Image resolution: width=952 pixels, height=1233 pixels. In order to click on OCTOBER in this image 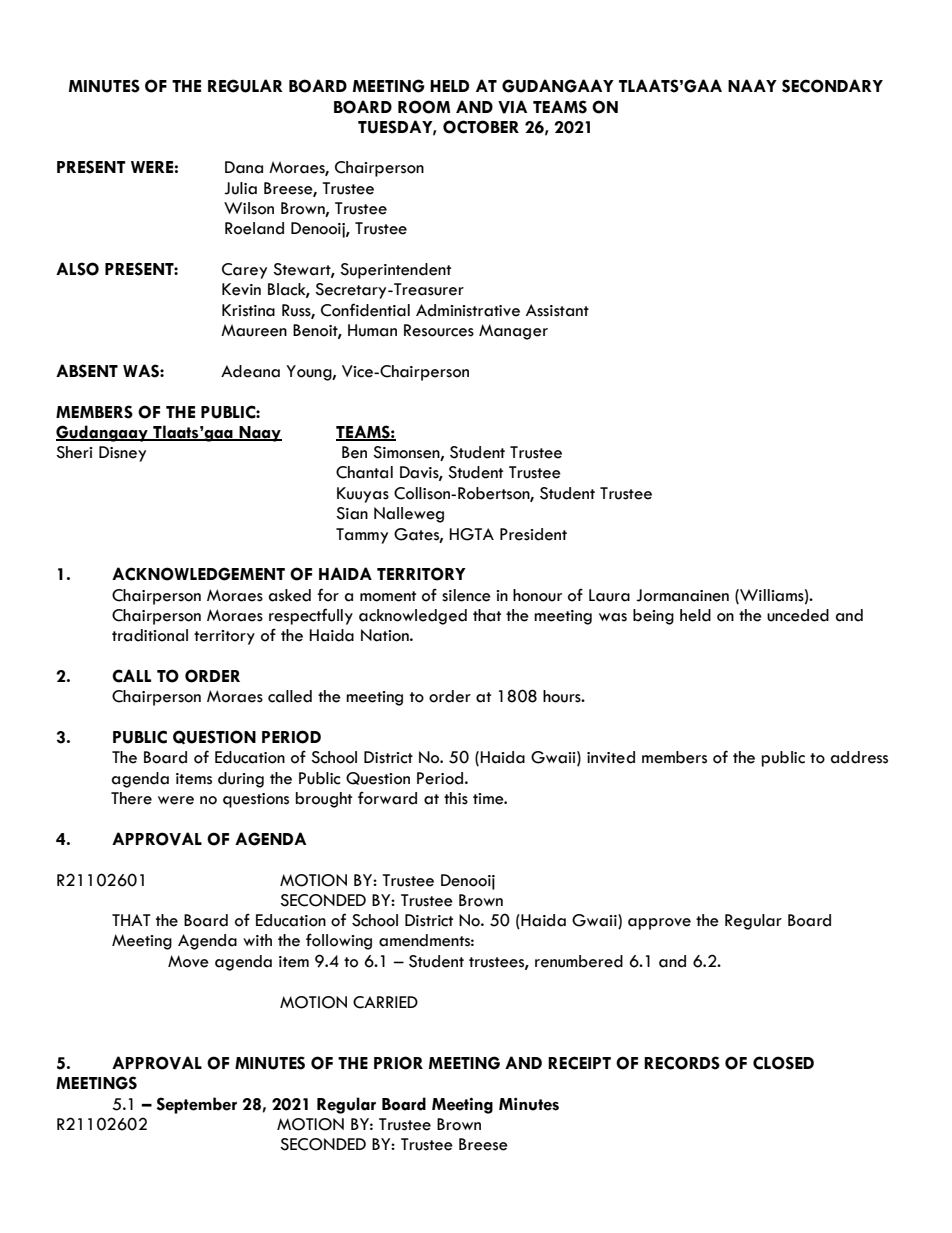, I will do `click(481, 127)`.
